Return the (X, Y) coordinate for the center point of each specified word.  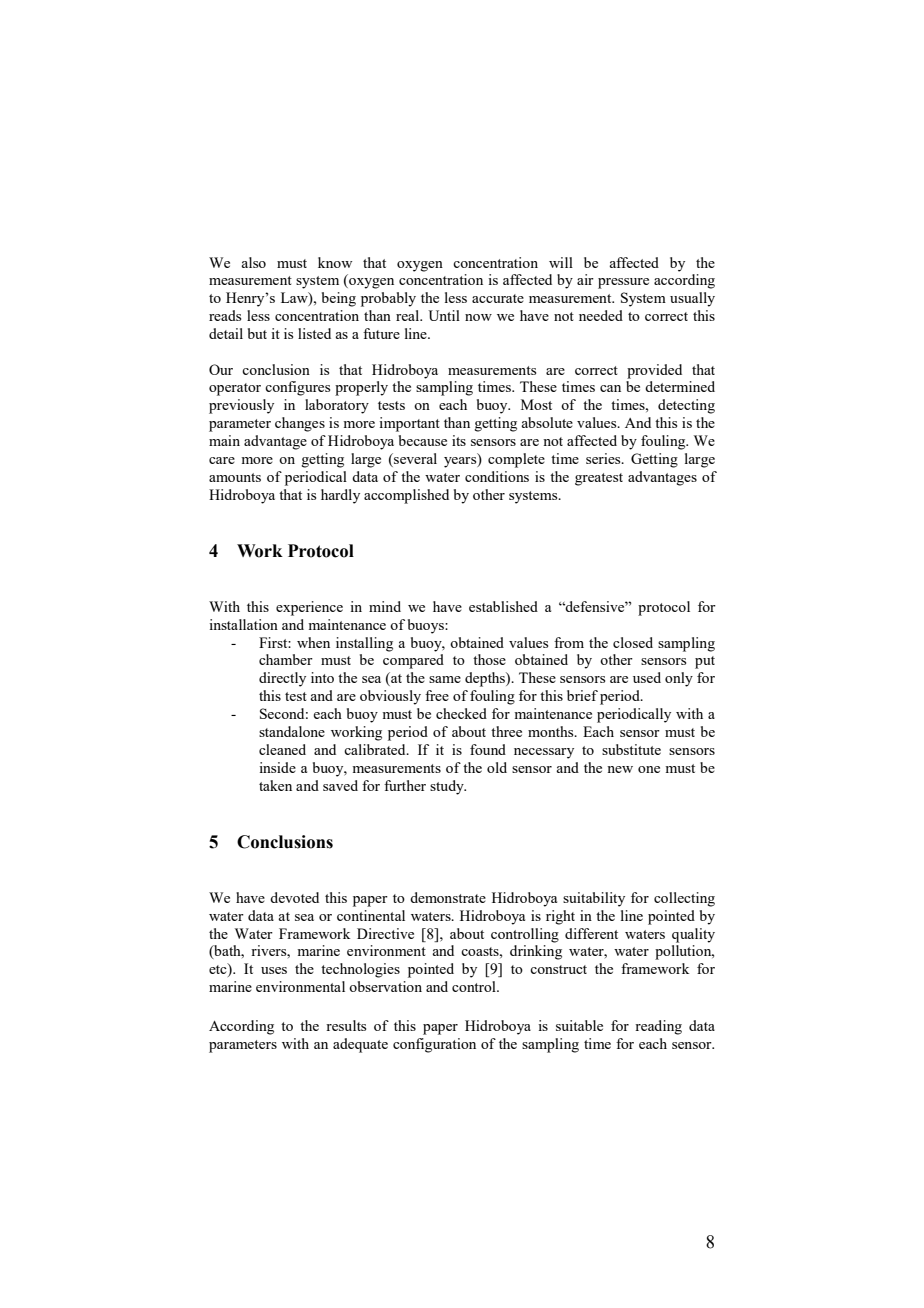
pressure (623, 283)
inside (277, 767)
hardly (340, 496)
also (253, 262)
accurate (498, 298)
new (620, 769)
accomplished (406, 496)
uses (274, 970)
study (448, 787)
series (604, 458)
